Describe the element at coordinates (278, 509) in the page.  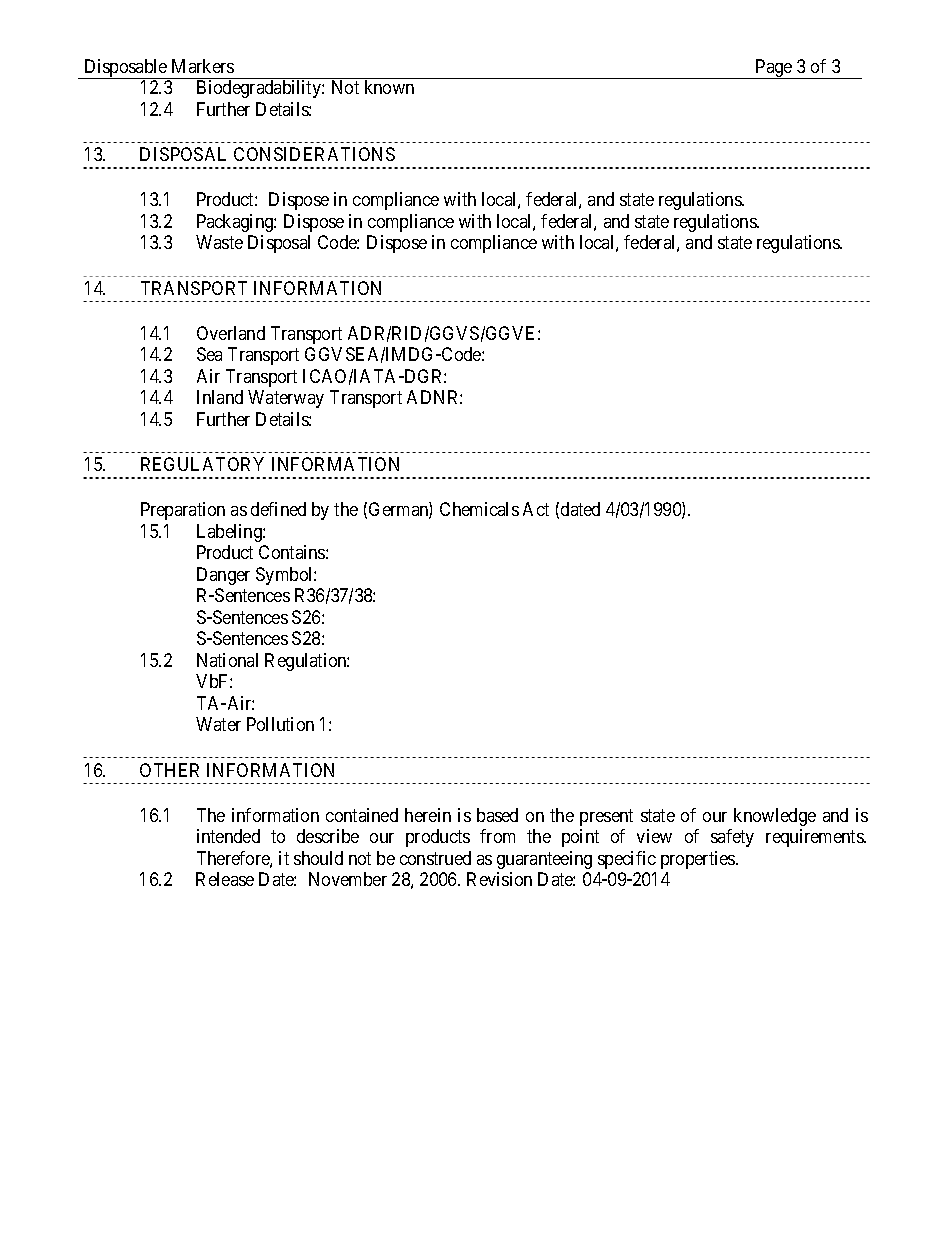
I see `defined` at that location.
